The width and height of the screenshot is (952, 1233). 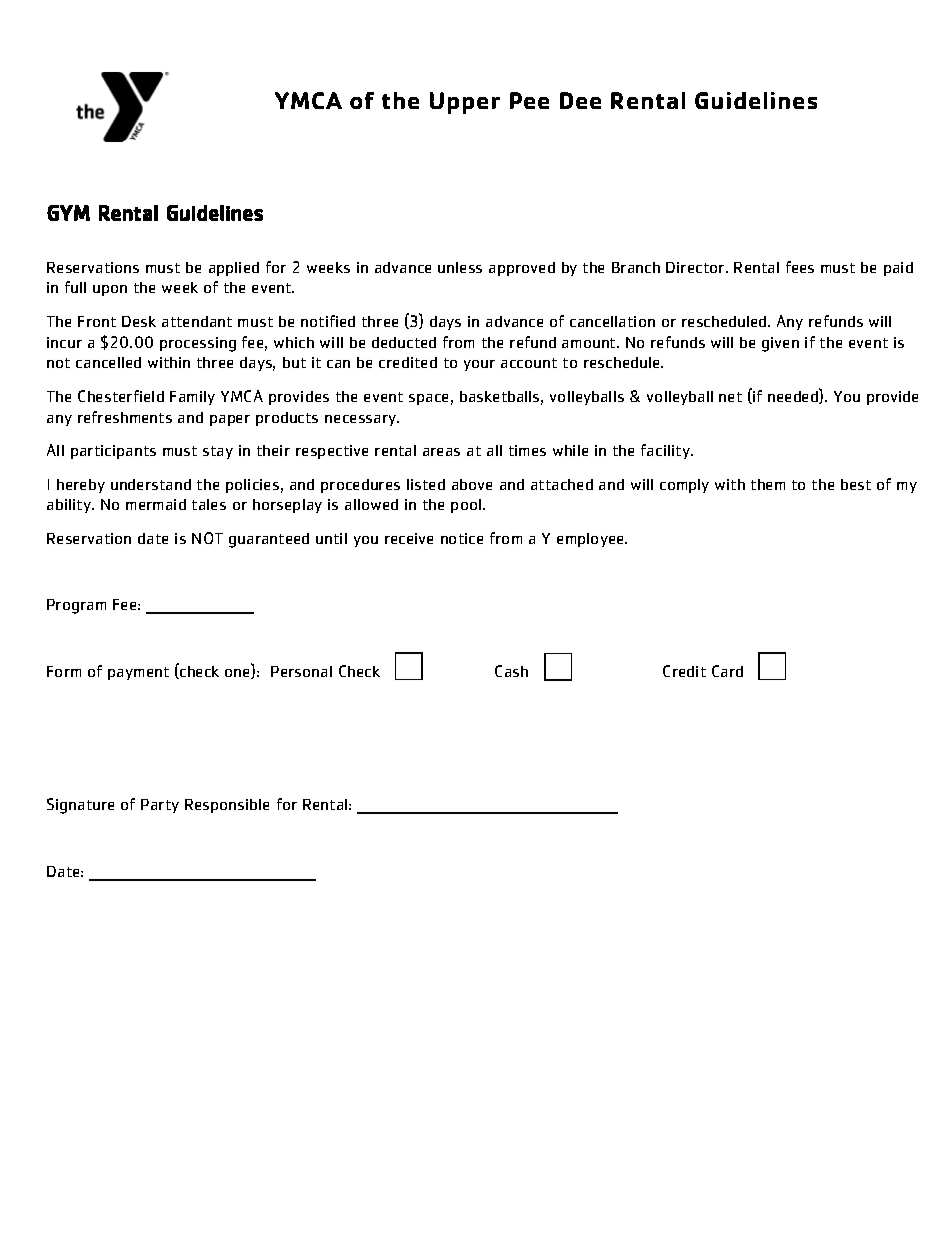 What do you see at coordinates (441, 452) in the screenshot?
I see `areas` at bounding box center [441, 452].
